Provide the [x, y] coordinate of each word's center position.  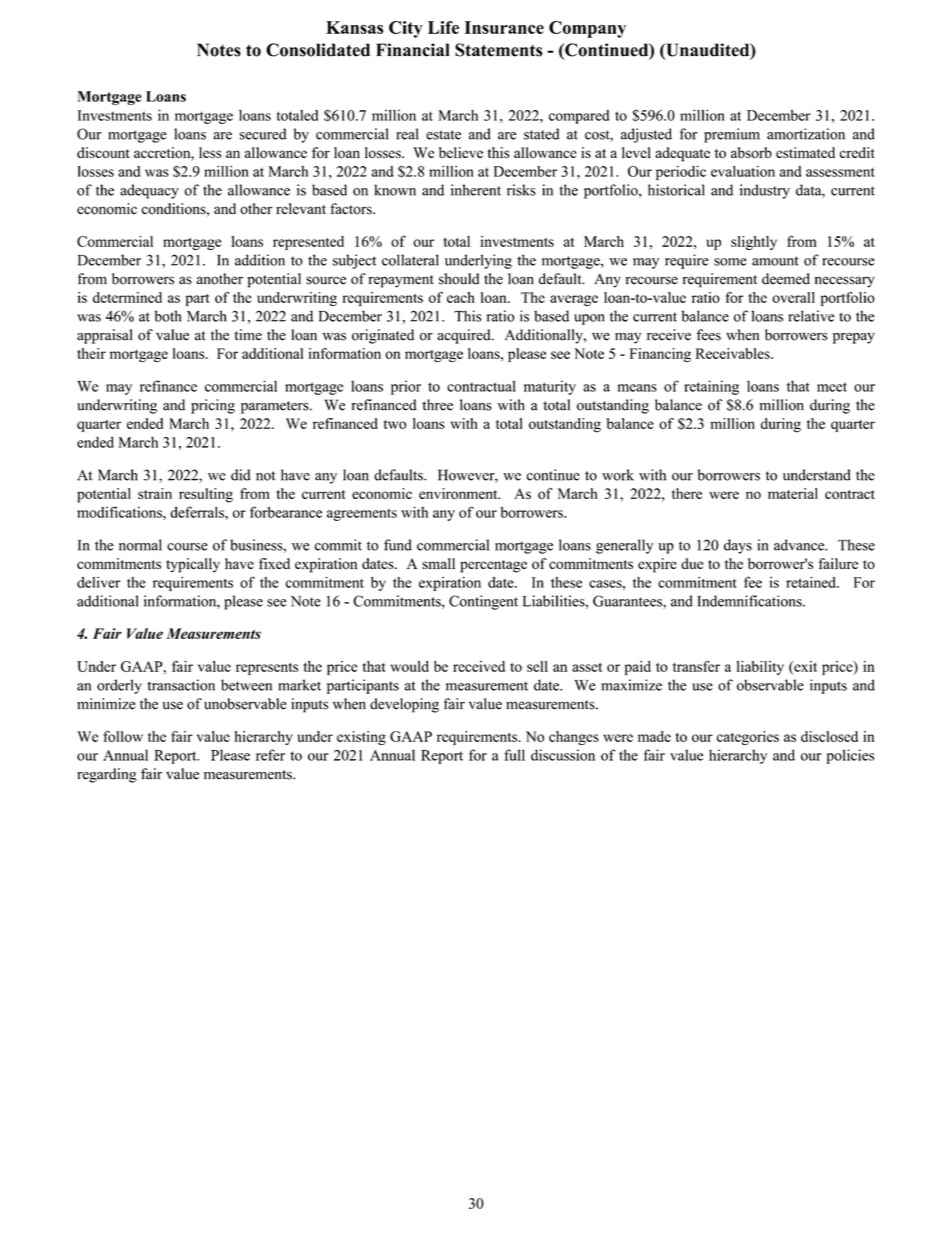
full [514, 755]
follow [123, 736]
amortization [806, 134]
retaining [711, 387]
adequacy [149, 191]
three [437, 405]
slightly [754, 243]
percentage [493, 566]
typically [193, 565]
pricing [213, 406]
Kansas [354, 27]
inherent [476, 190]
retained [812, 582]
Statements [499, 50]
